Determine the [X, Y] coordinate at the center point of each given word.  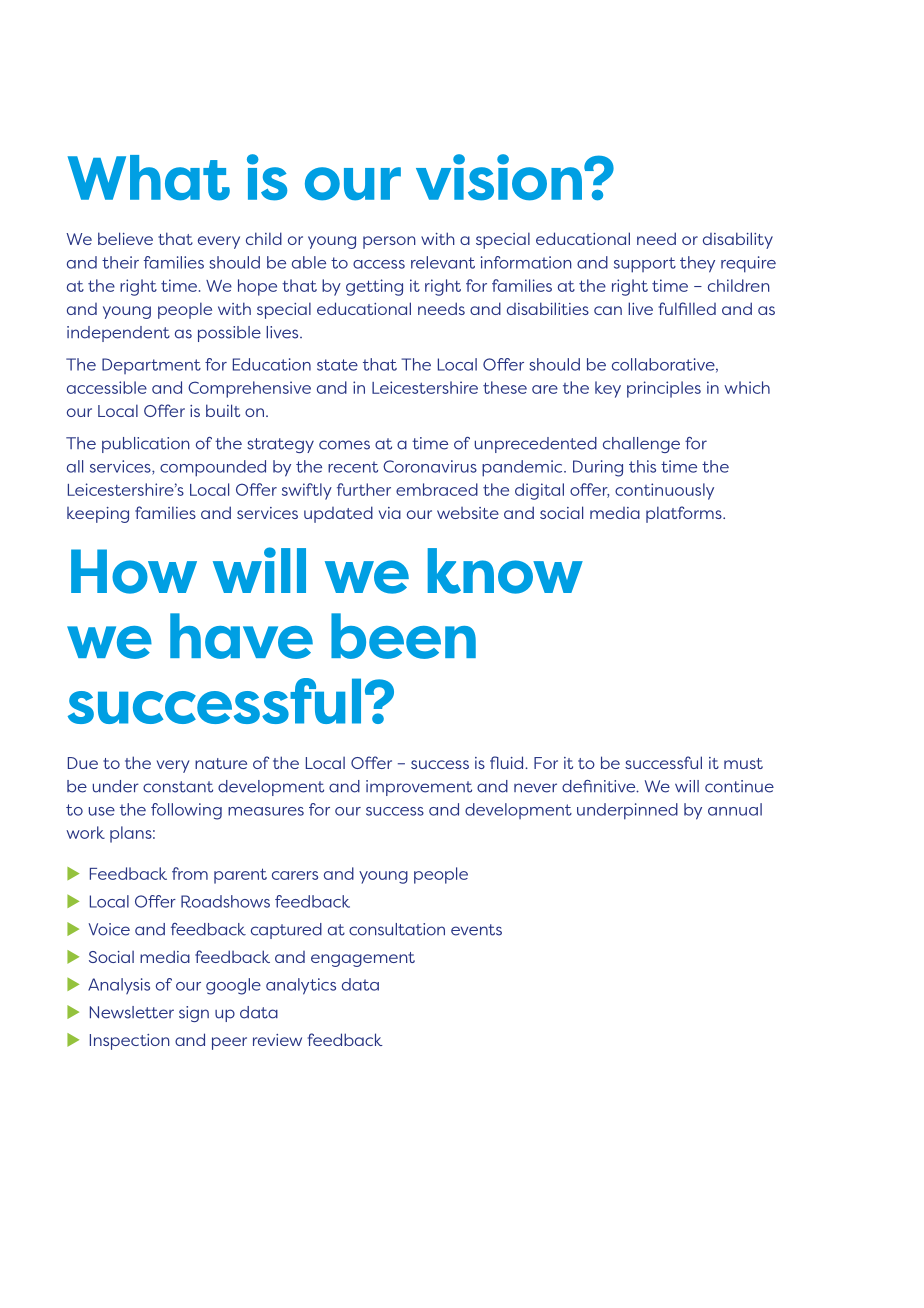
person [389, 242]
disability [738, 240]
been [403, 636]
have [241, 636]
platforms [685, 514]
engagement [363, 959]
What [149, 178]
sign [194, 1014]
